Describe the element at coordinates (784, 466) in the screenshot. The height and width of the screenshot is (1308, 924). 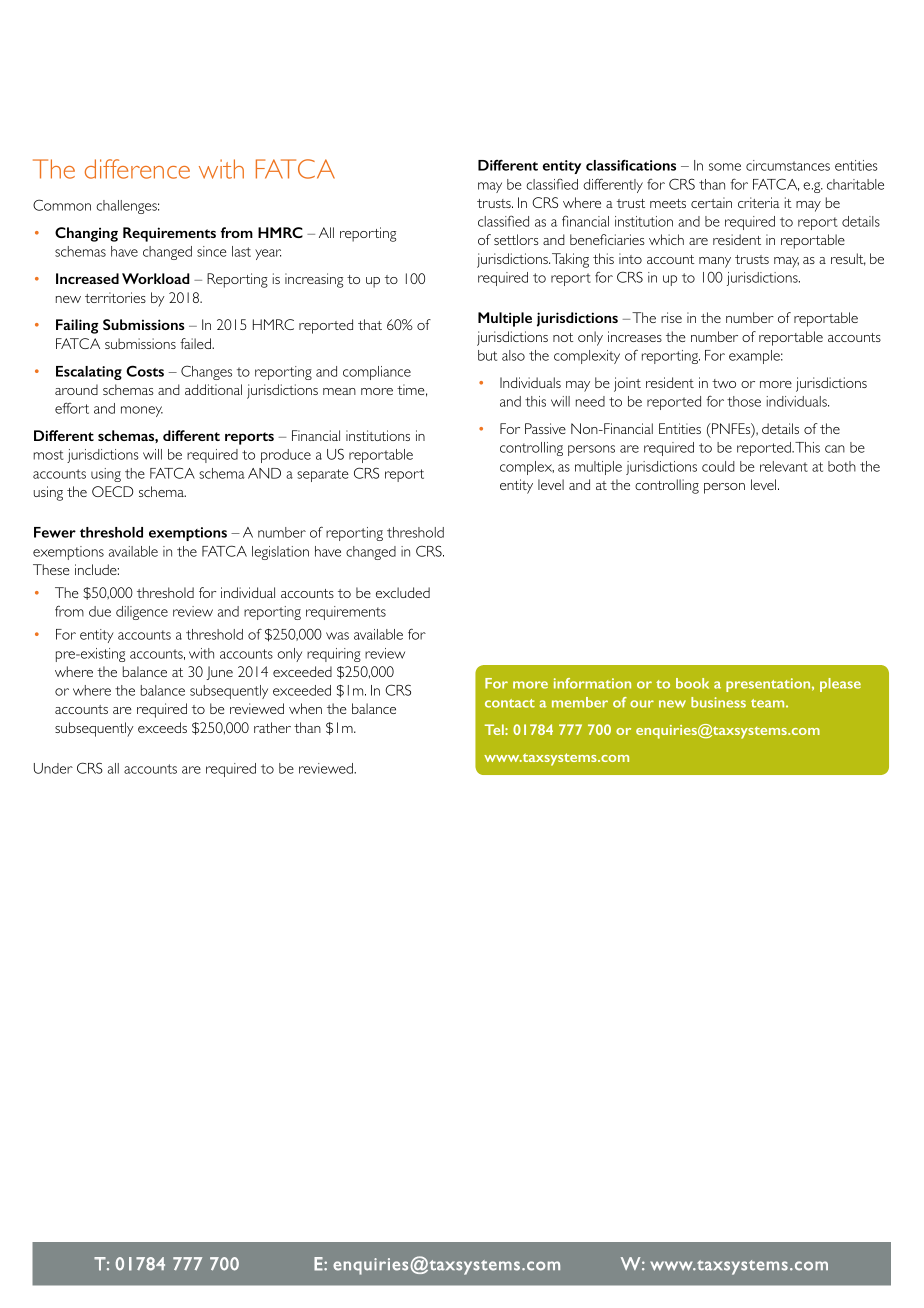
I see `relevant` at that location.
